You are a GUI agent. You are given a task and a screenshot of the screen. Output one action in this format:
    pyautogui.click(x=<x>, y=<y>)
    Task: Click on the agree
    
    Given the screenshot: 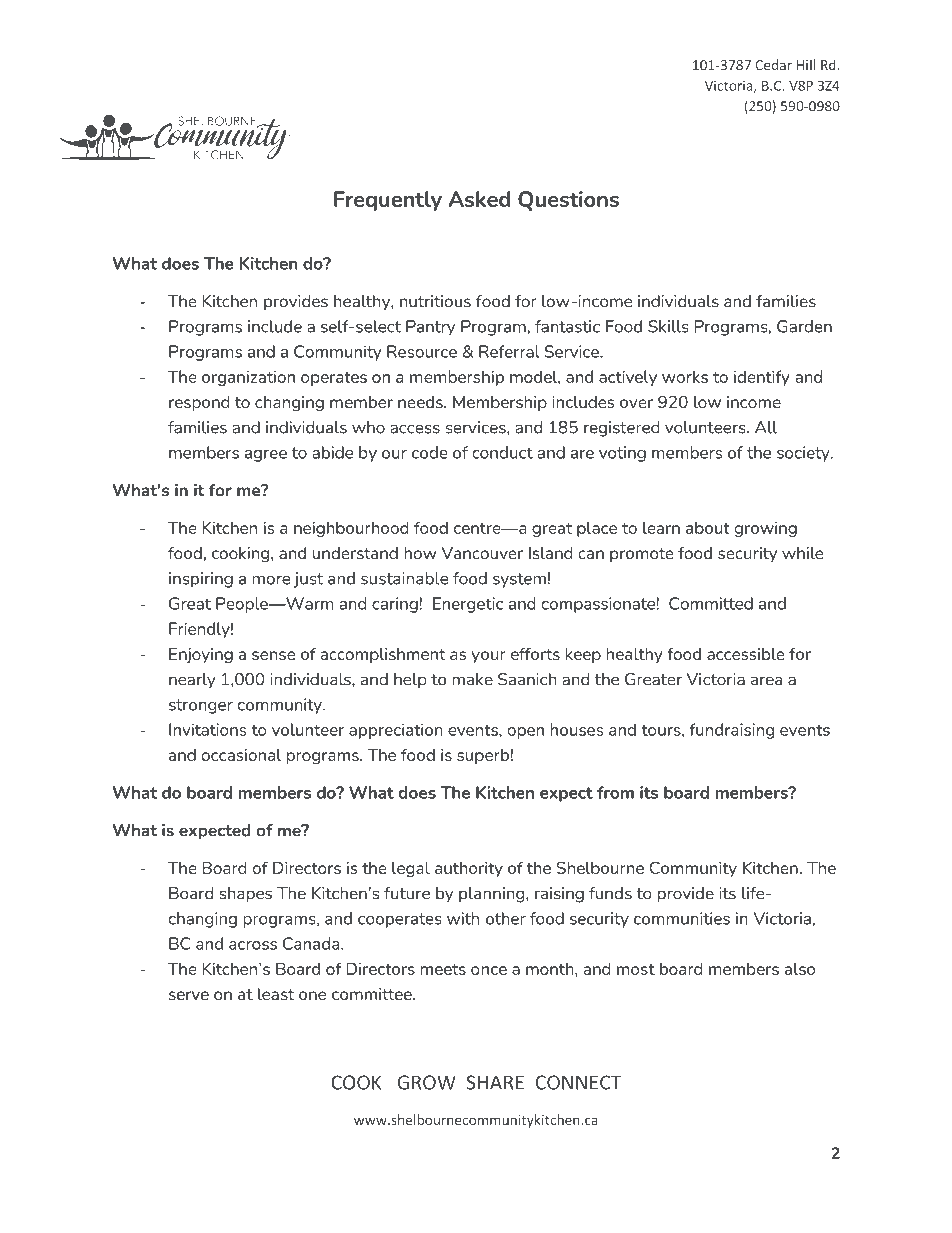 What is the action you would take?
    pyautogui.click(x=266, y=456)
